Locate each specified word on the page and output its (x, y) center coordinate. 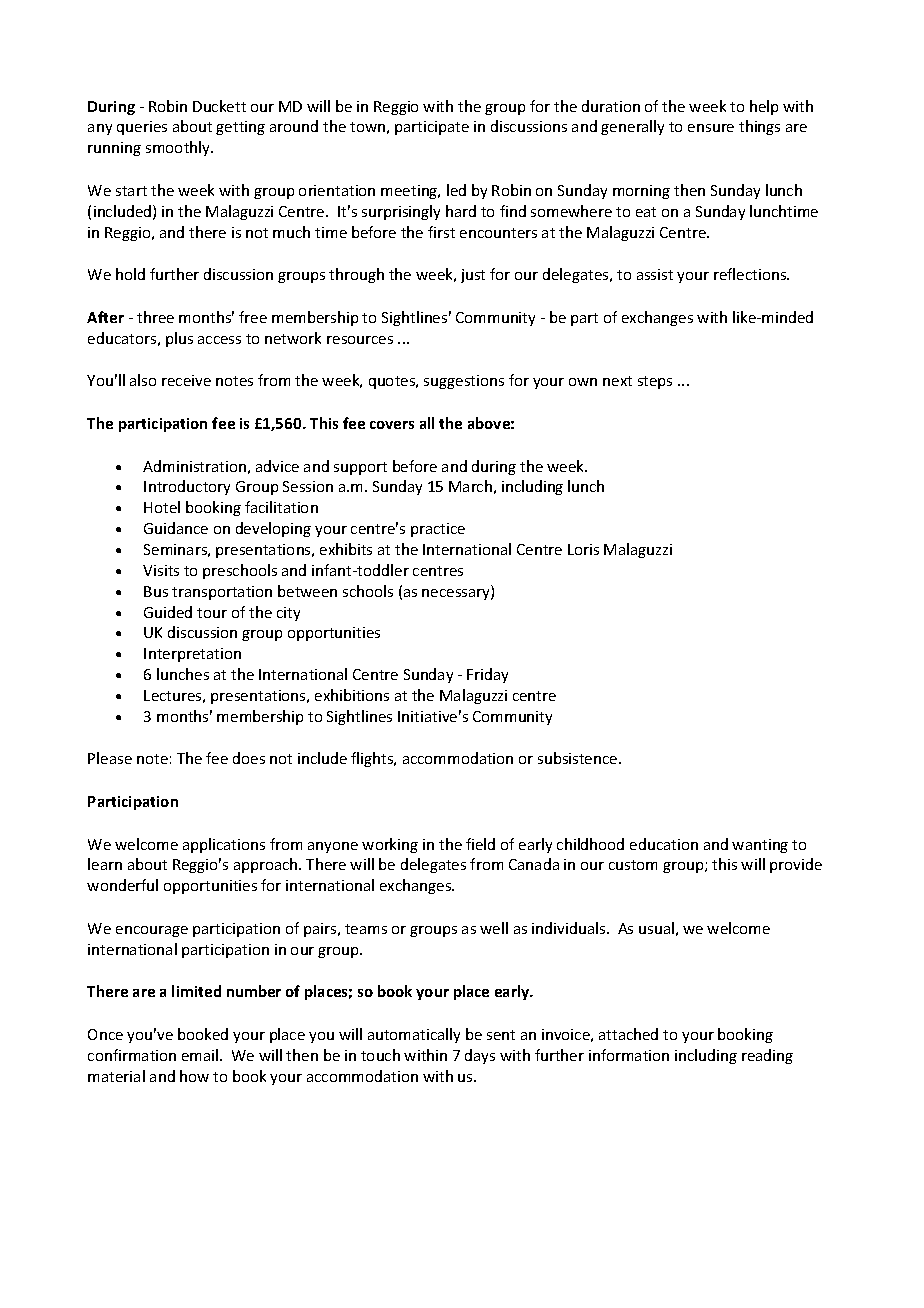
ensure (711, 128)
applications (224, 845)
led (456, 190)
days (480, 1056)
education (664, 844)
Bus (156, 591)
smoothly (179, 148)
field (480, 844)
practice (438, 530)
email (201, 1055)
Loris (583, 549)
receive (186, 380)
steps (655, 382)
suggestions (464, 382)
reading (767, 1056)
